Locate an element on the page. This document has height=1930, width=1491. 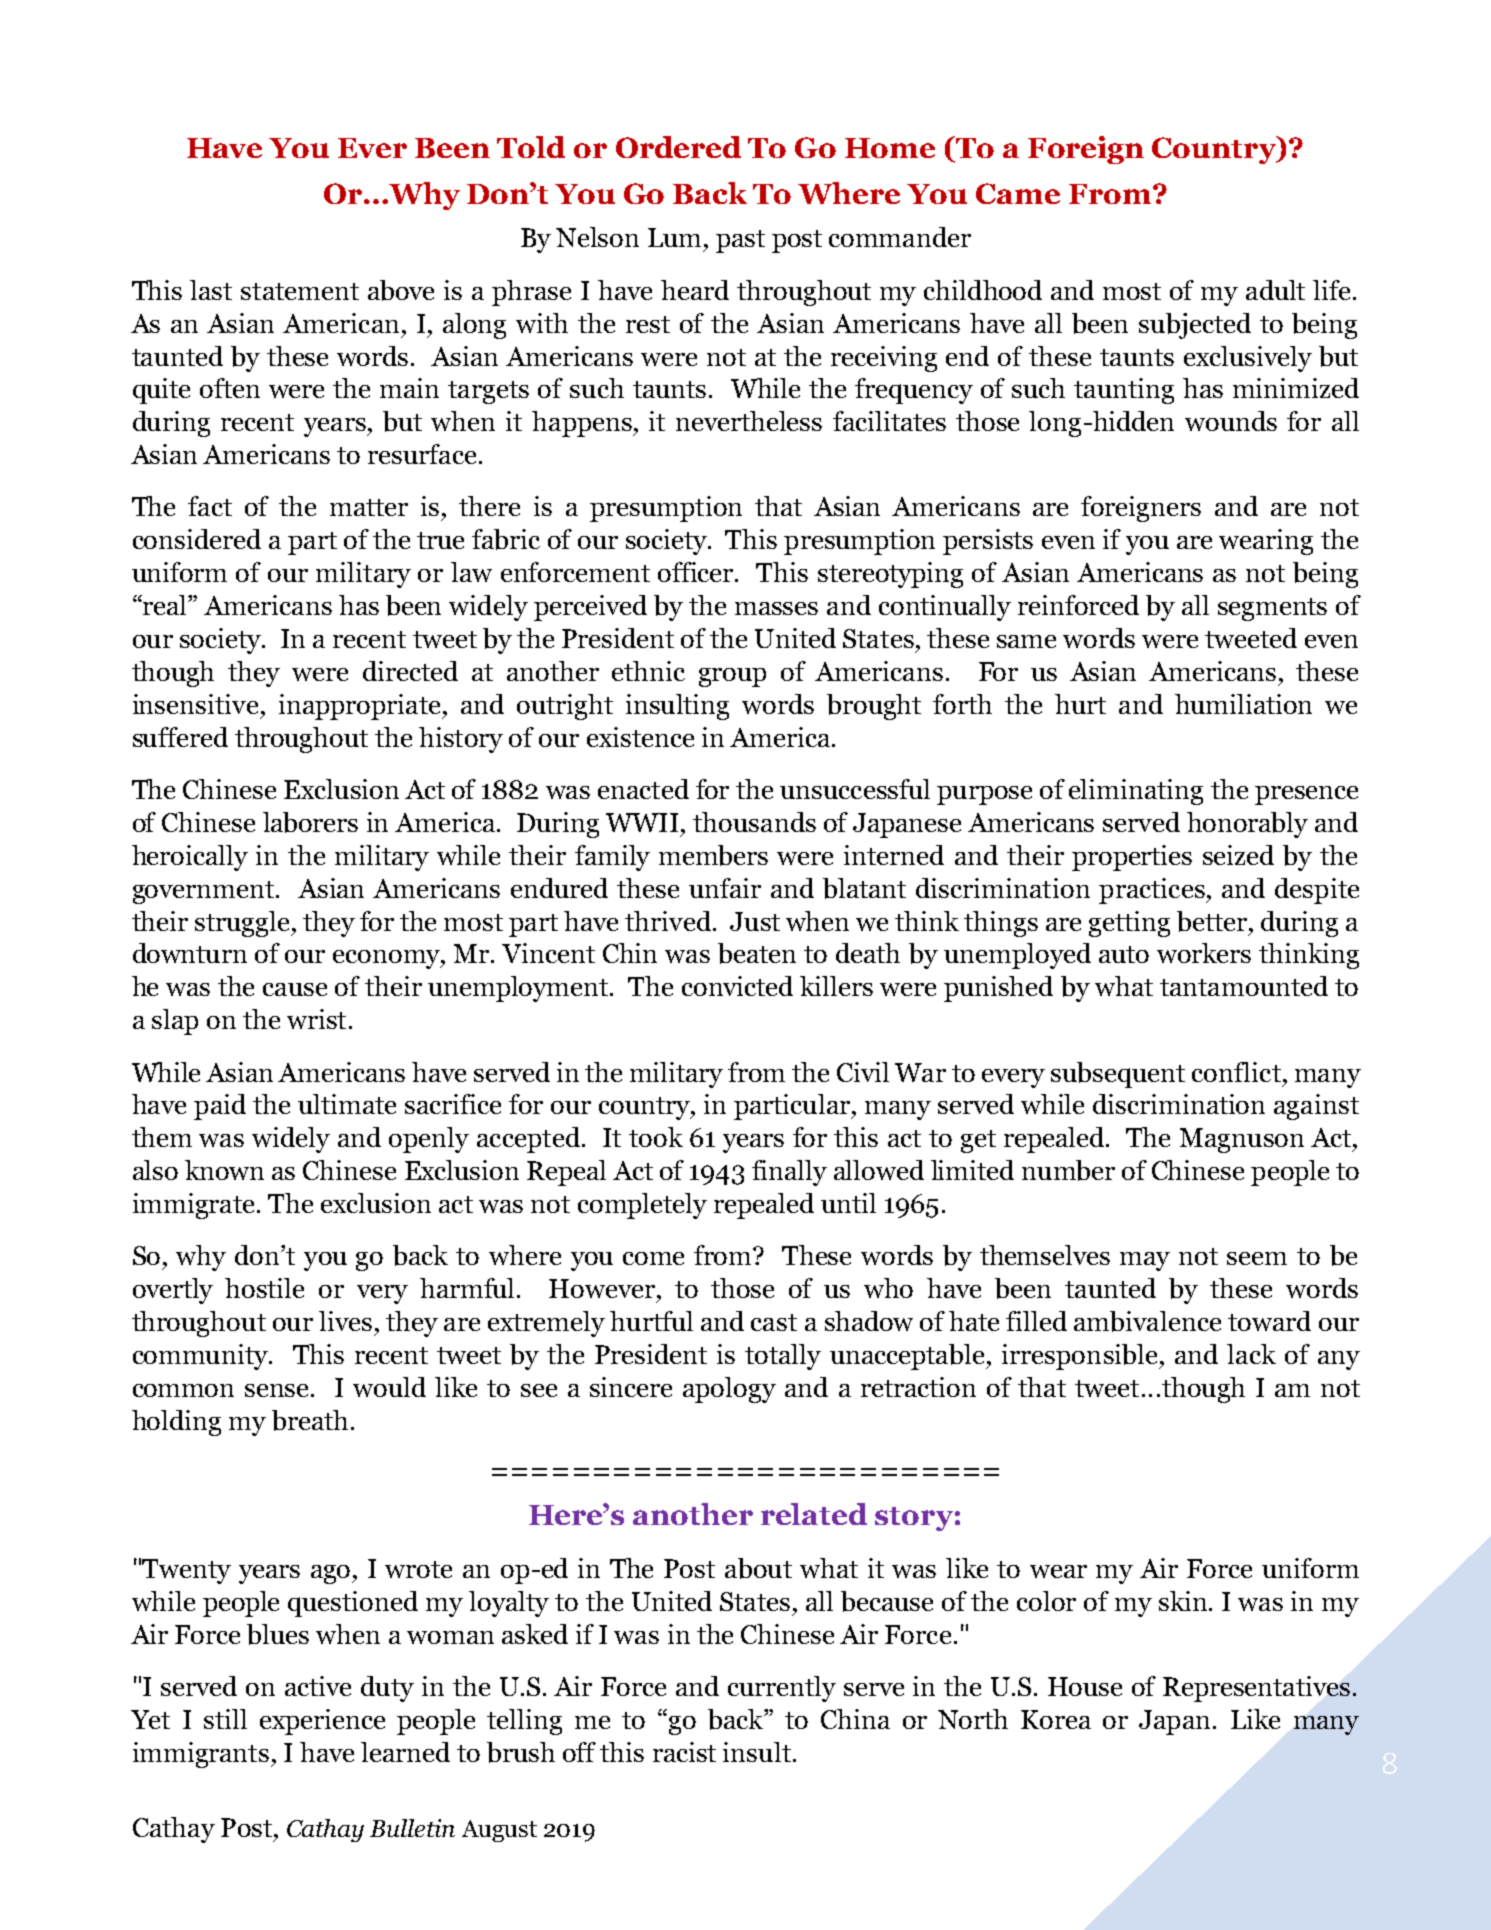
honorably is located at coordinates (1247, 825).
